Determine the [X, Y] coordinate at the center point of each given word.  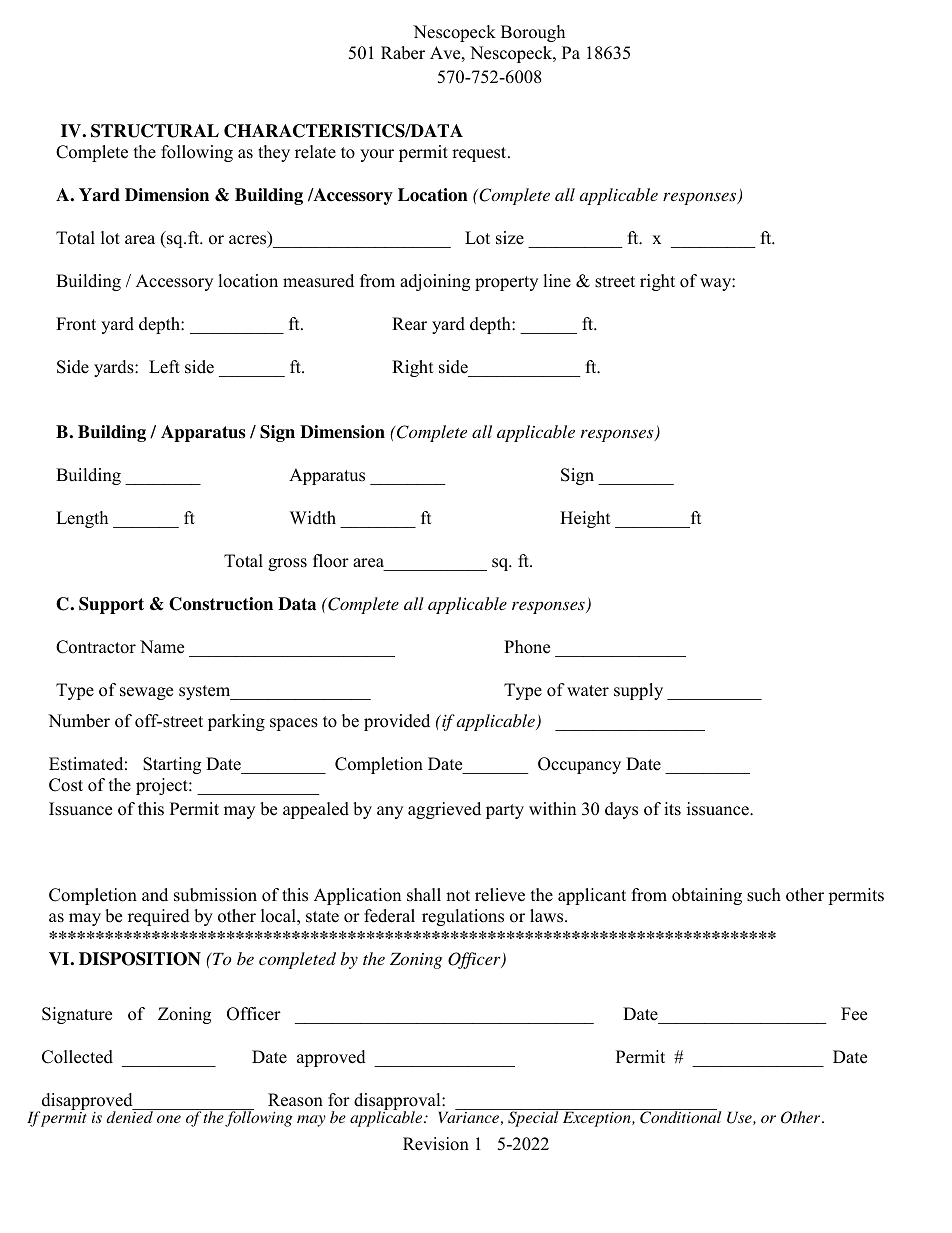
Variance [469, 1116]
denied [131, 1116]
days [621, 810]
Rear [409, 324]
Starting [172, 765]
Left [164, 367]
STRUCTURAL [155, 131]
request [480, 154]
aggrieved [444, 810]
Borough [533, 33]
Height [585, 519]
